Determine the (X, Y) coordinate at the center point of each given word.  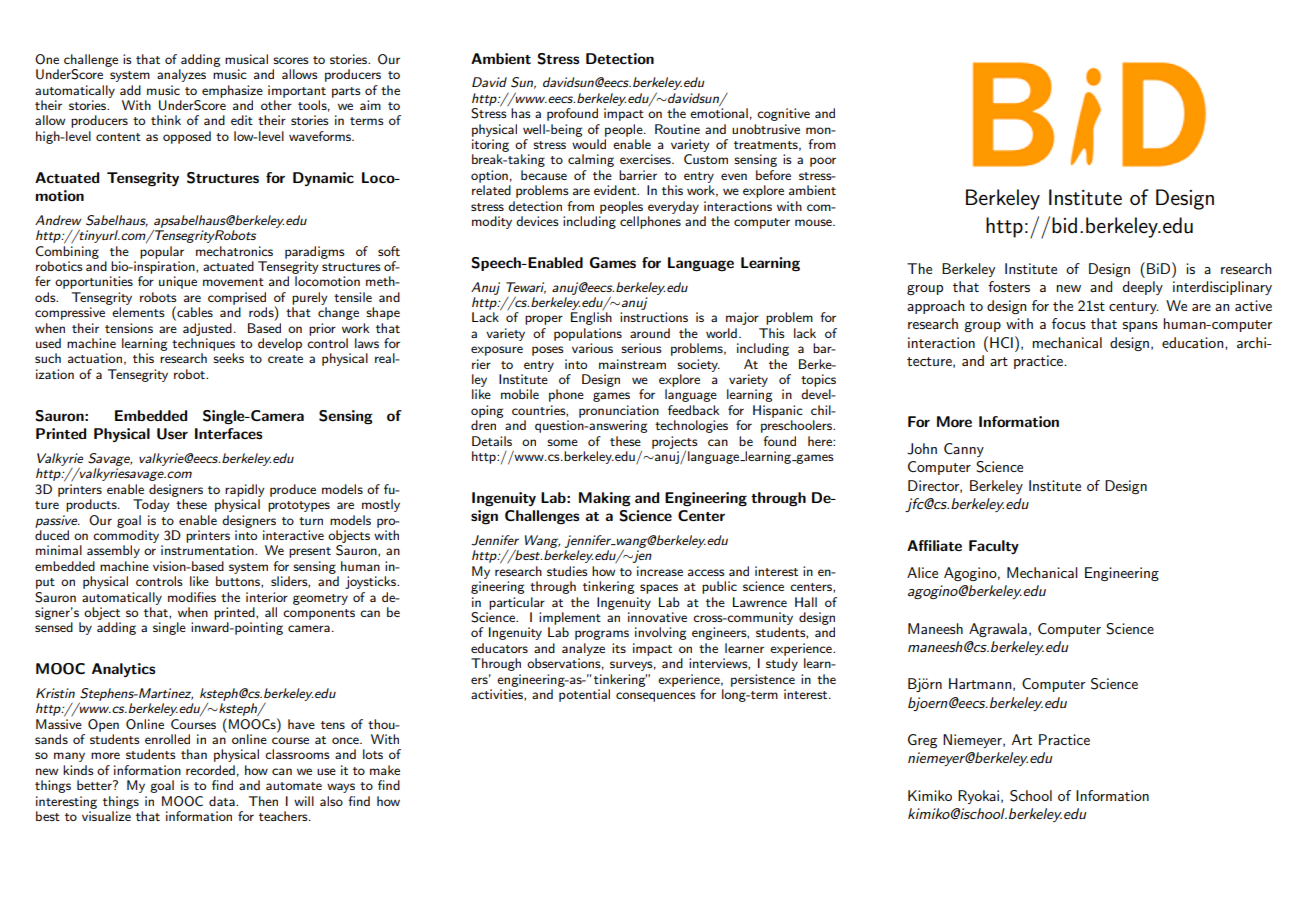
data (223, 801)
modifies (192, 597)
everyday (673, 207)
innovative (657, 617)
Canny (964, 450)
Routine (677, 129)
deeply (1142, 288)
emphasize (232, 91)
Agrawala (998, 630)
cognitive (783, 114)
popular (162, 252)
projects (675, 443)
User (172, 434)
